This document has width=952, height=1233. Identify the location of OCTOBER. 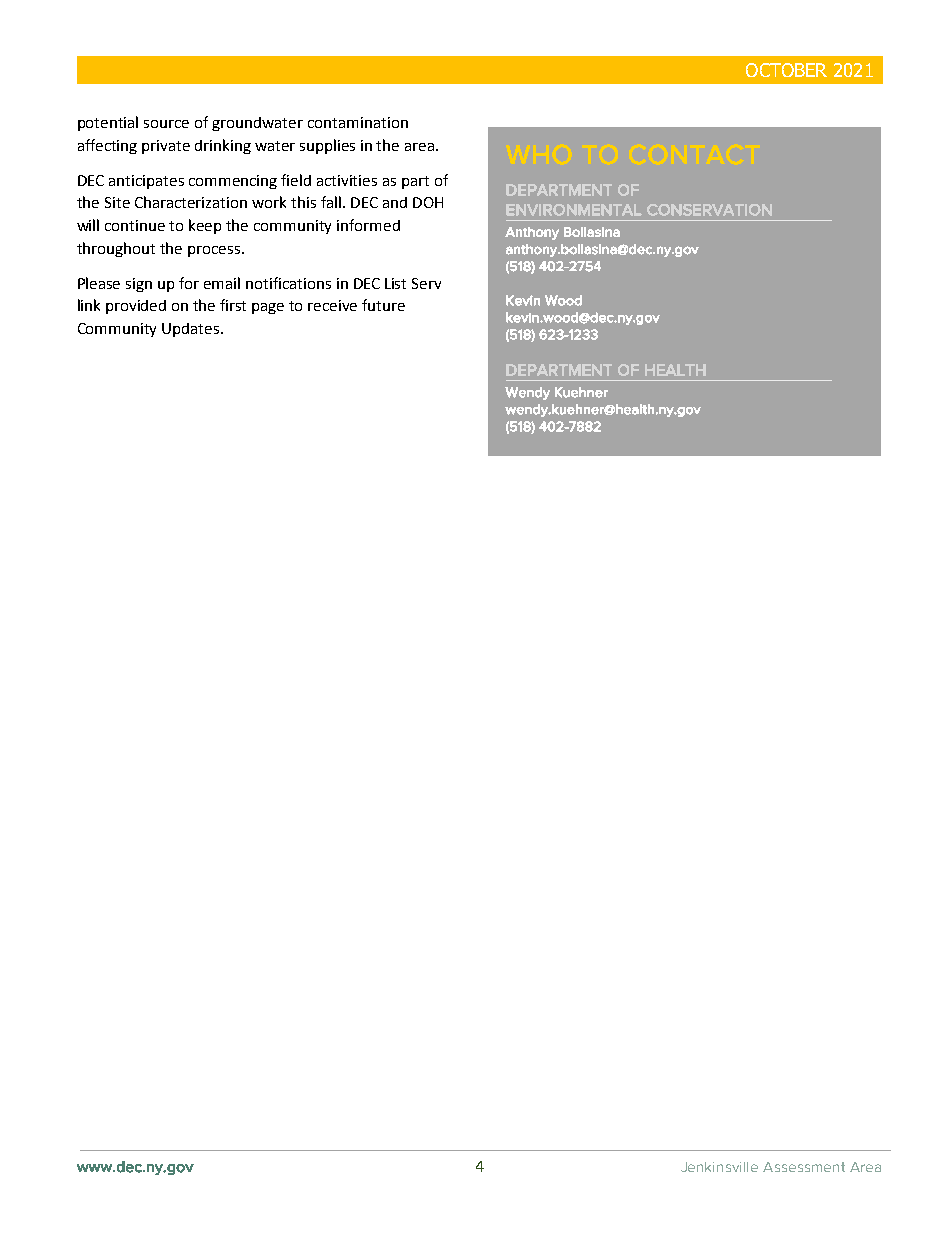
(786, 70).
